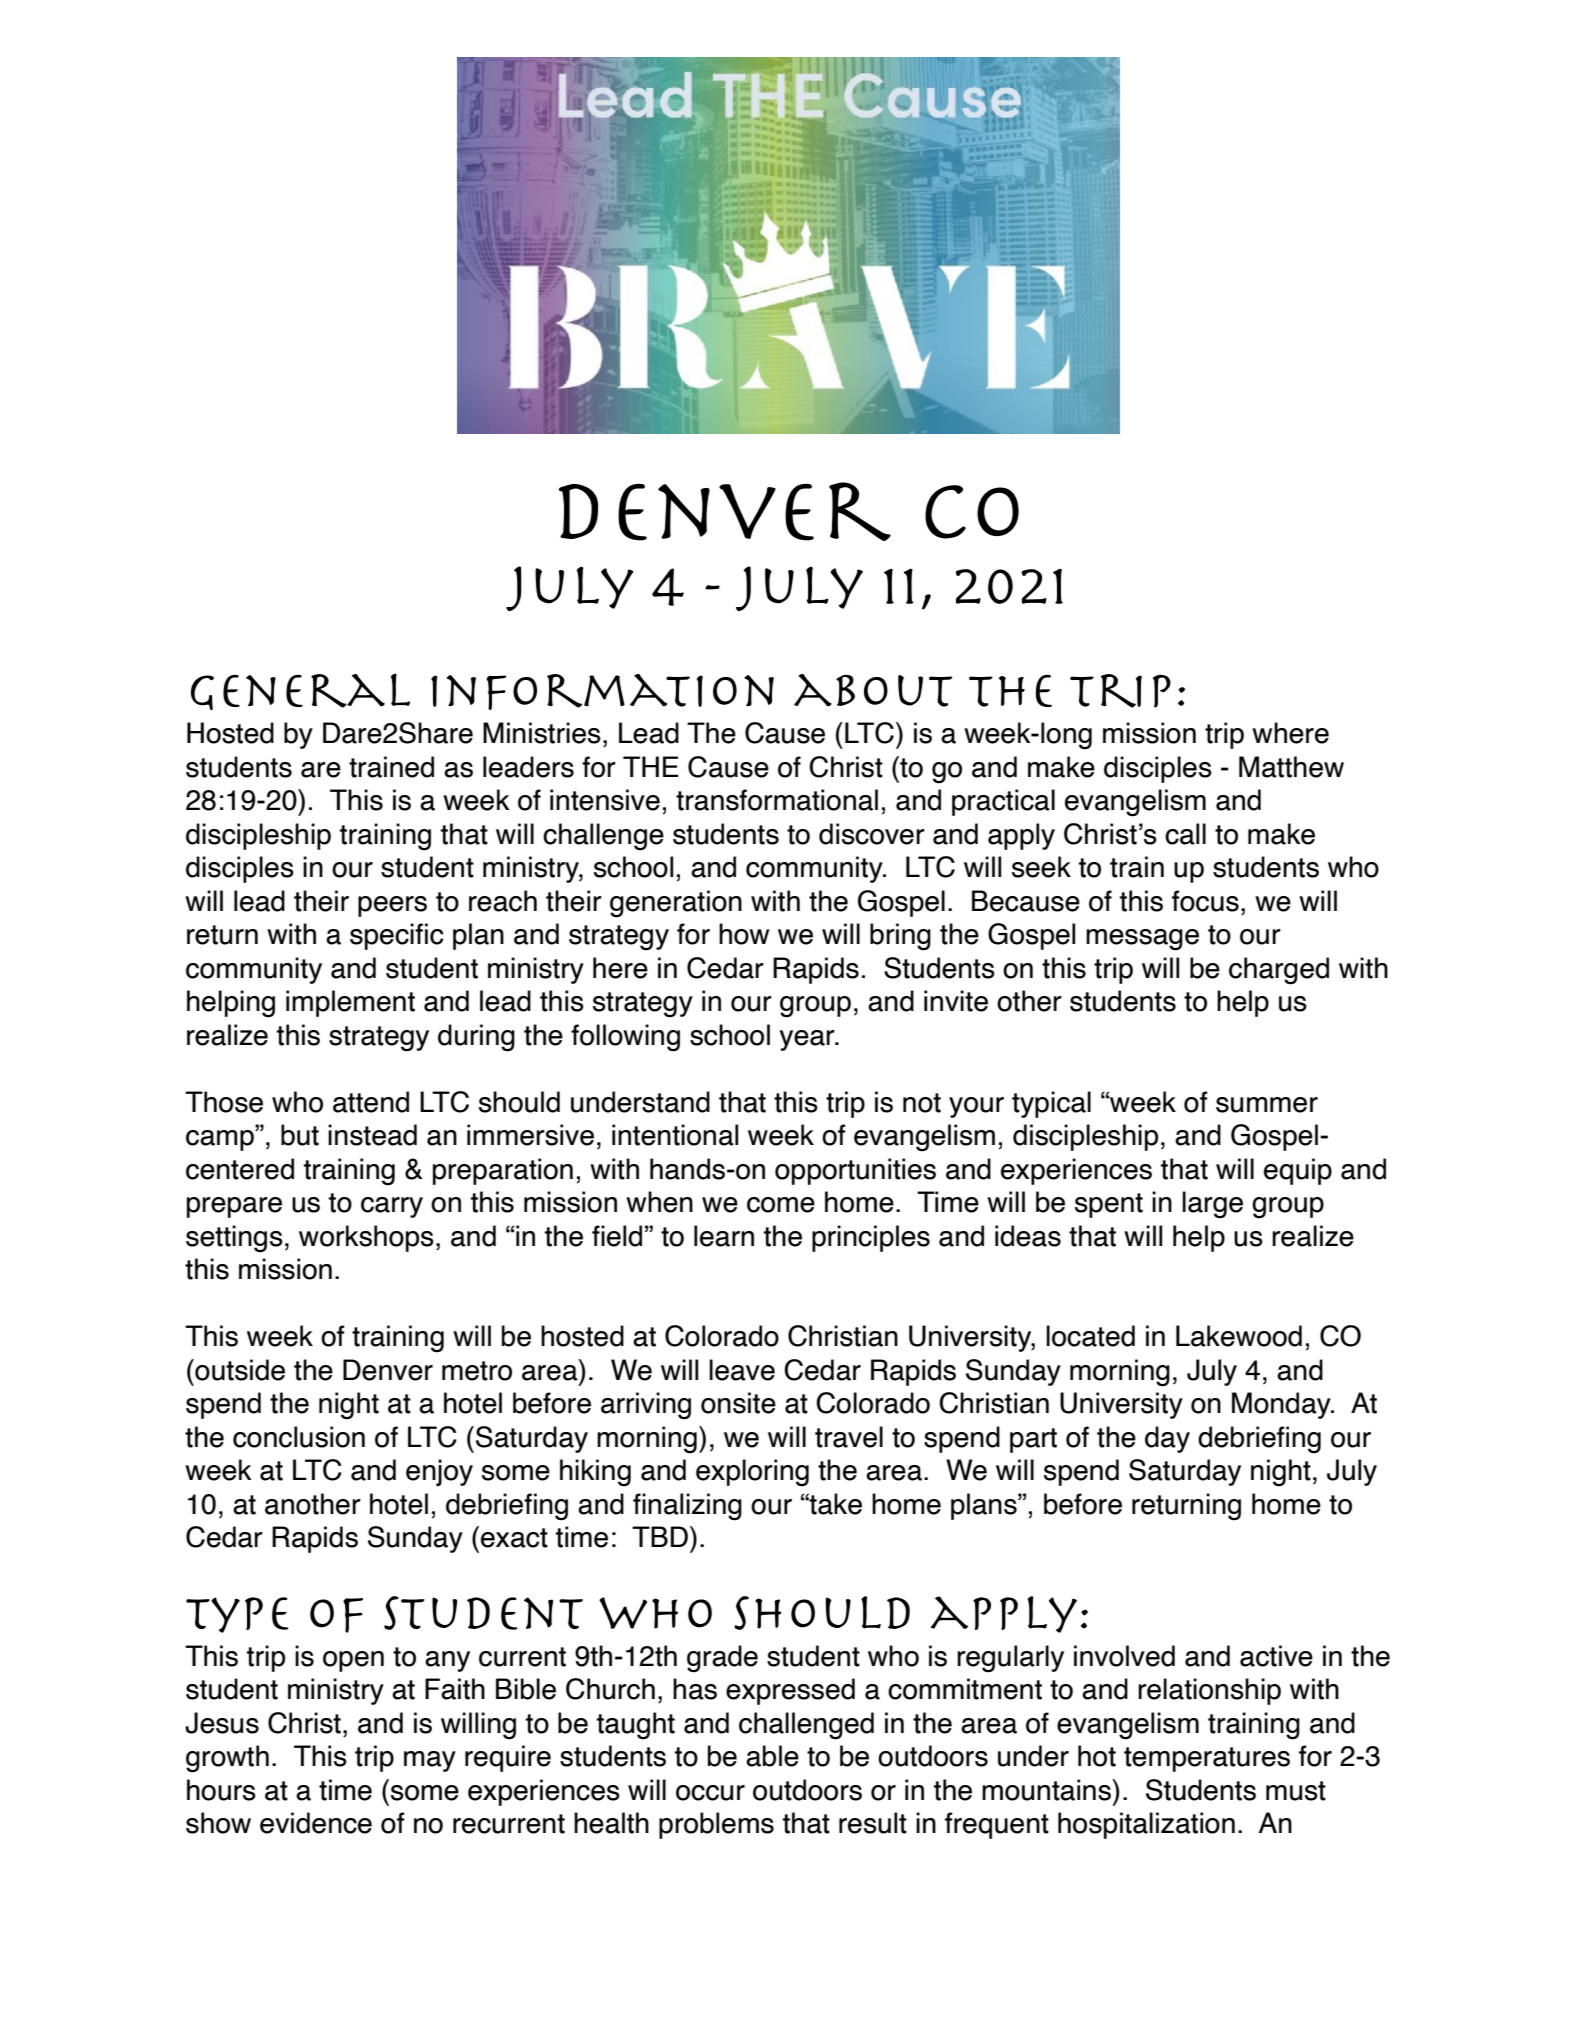 Image resolution: width=1577 pixels, height=2041 pixels. I want to click on occur, so click(710, 1793).
